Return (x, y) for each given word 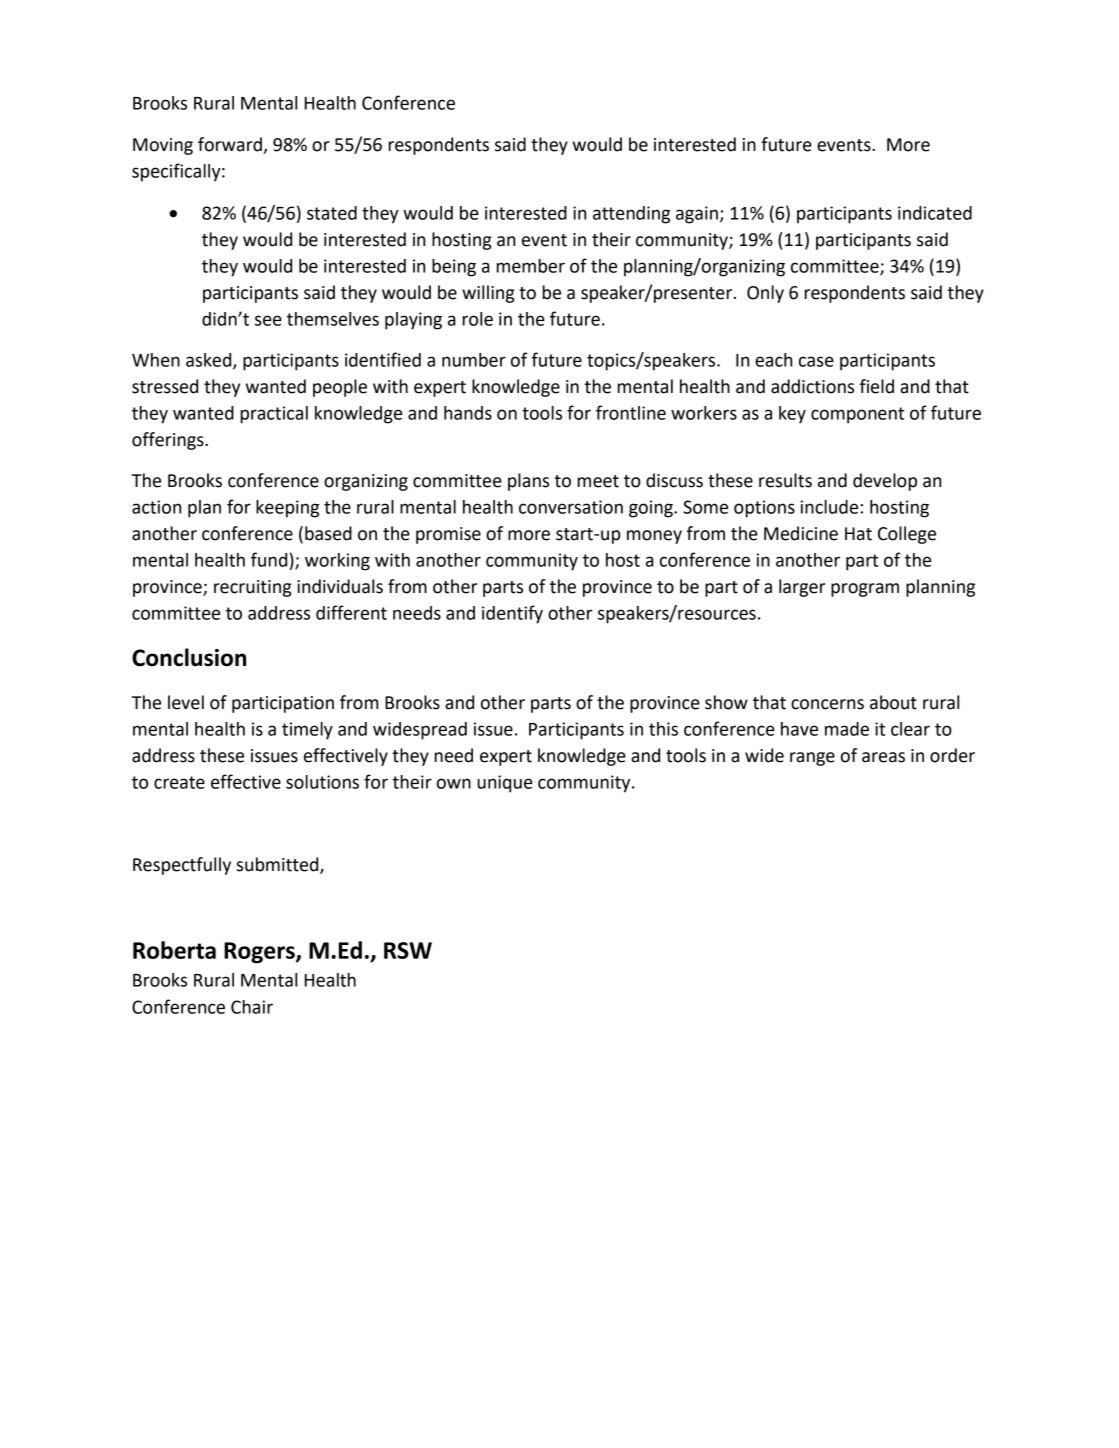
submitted (279, 865)
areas (883, 757)
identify (512, 614)
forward (230, 144)
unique (505, 784)
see (268, 320)
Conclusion (189, 657)
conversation (571, 507)
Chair (252, 1007)
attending (631, 215)
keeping (287, 509)
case (816, 361)
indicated (935, 213)
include (829, 507)
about (893, 702)
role (478, 319)
